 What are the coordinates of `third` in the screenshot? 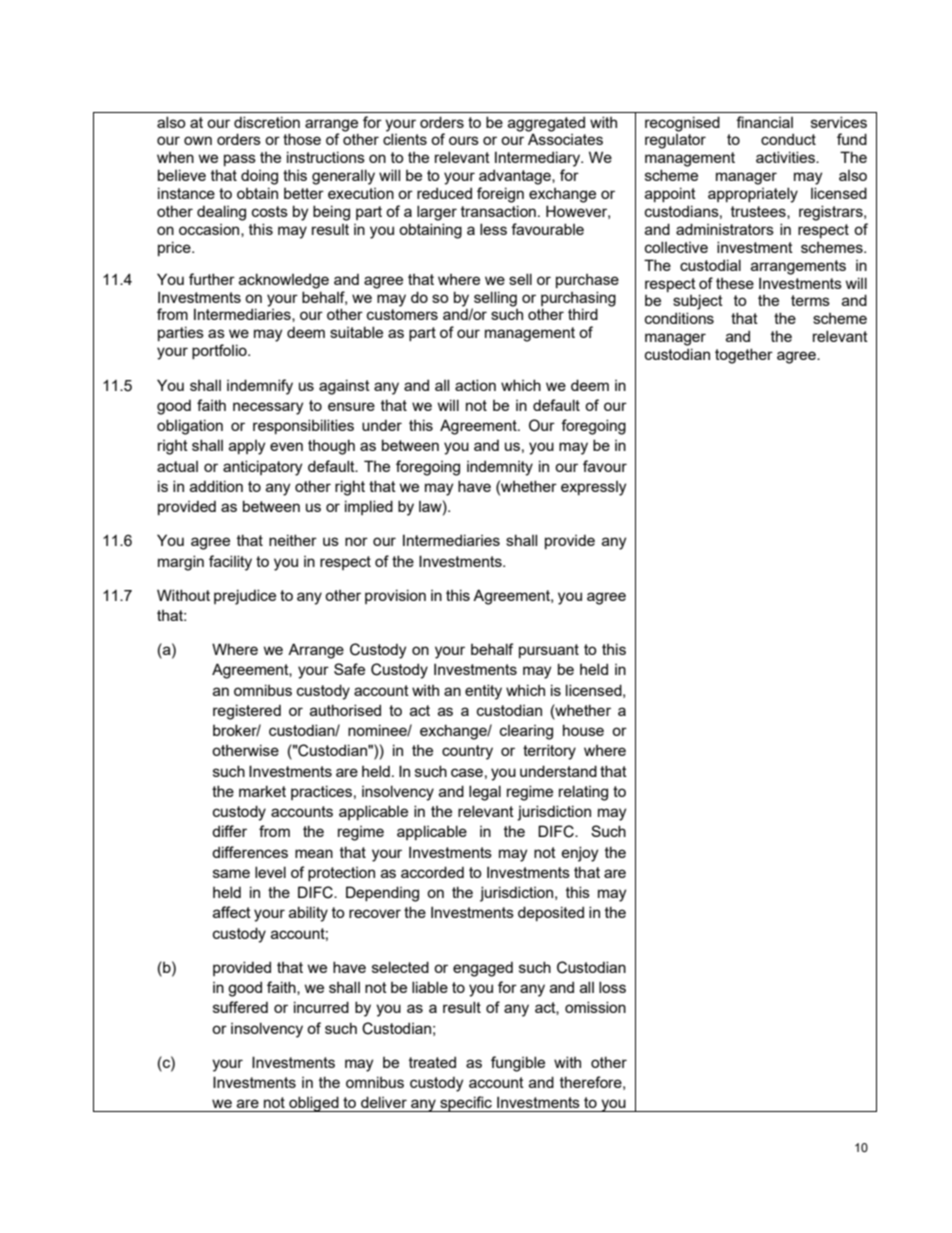 It's located at (583, 314).
